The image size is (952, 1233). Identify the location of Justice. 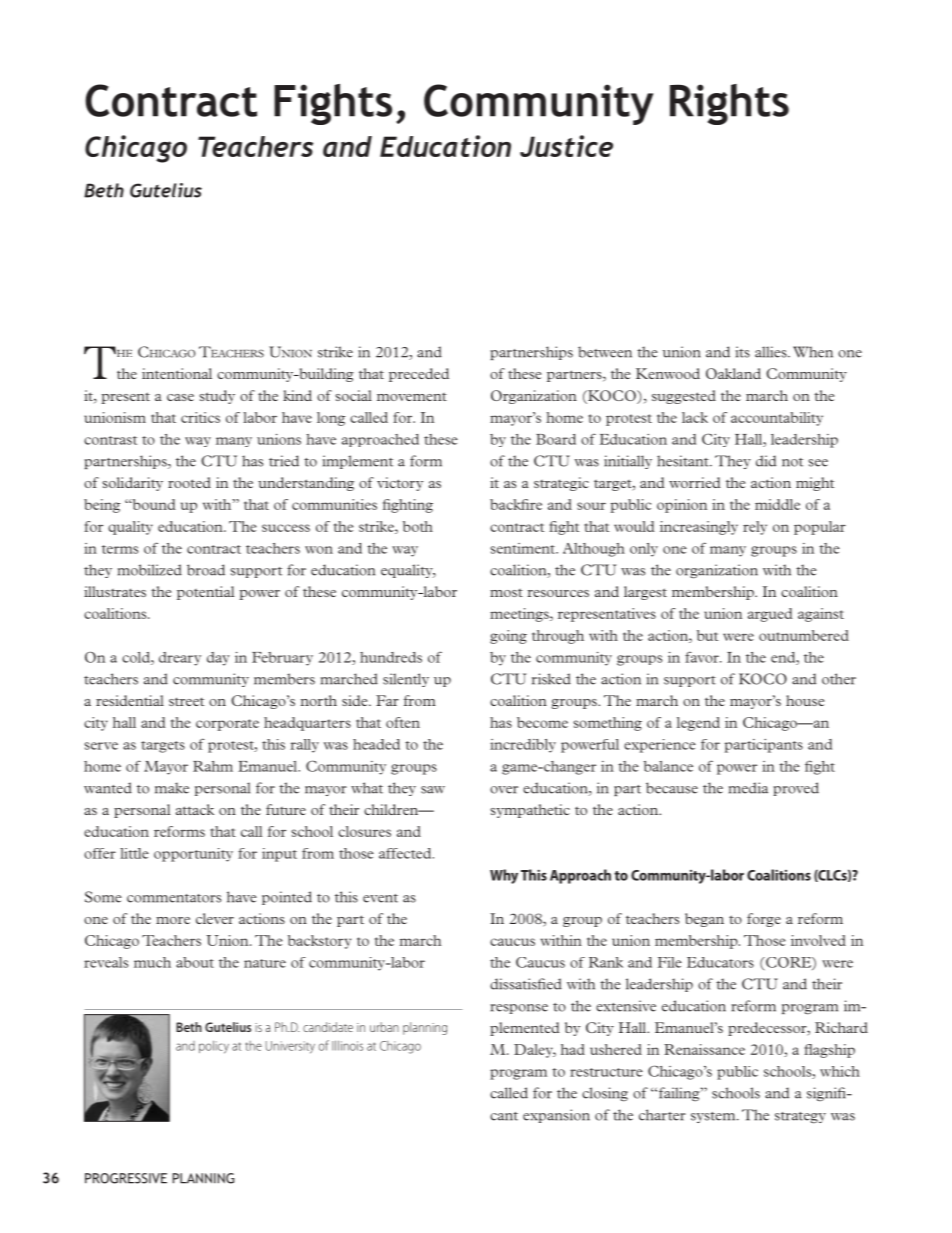
(566, 146).
